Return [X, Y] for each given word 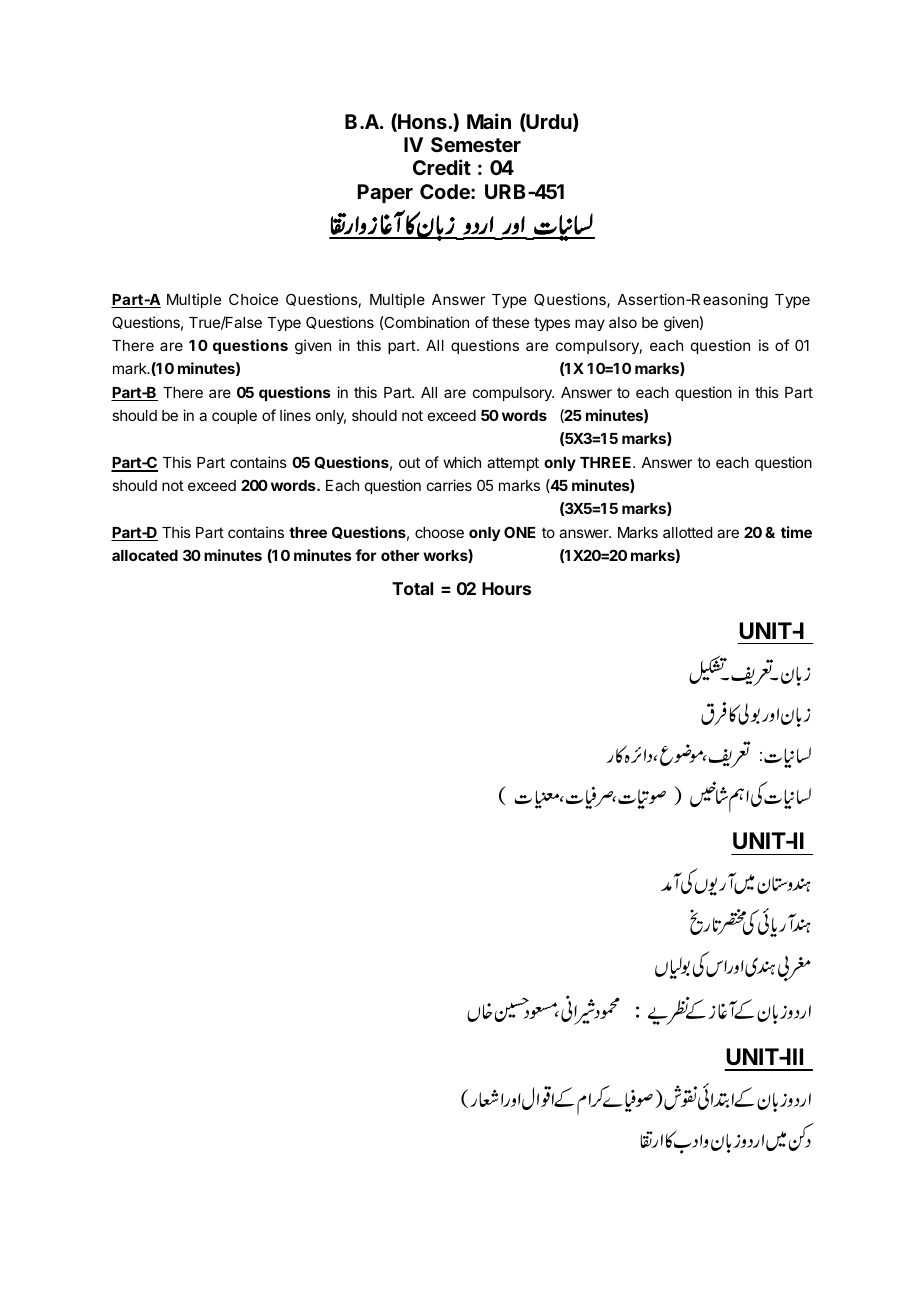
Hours [506, 588]
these [510, 322]
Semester [476, 144]
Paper [385, 193]
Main [489, 121]
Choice [253, 299]
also [623, 322]
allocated [145, 555]
